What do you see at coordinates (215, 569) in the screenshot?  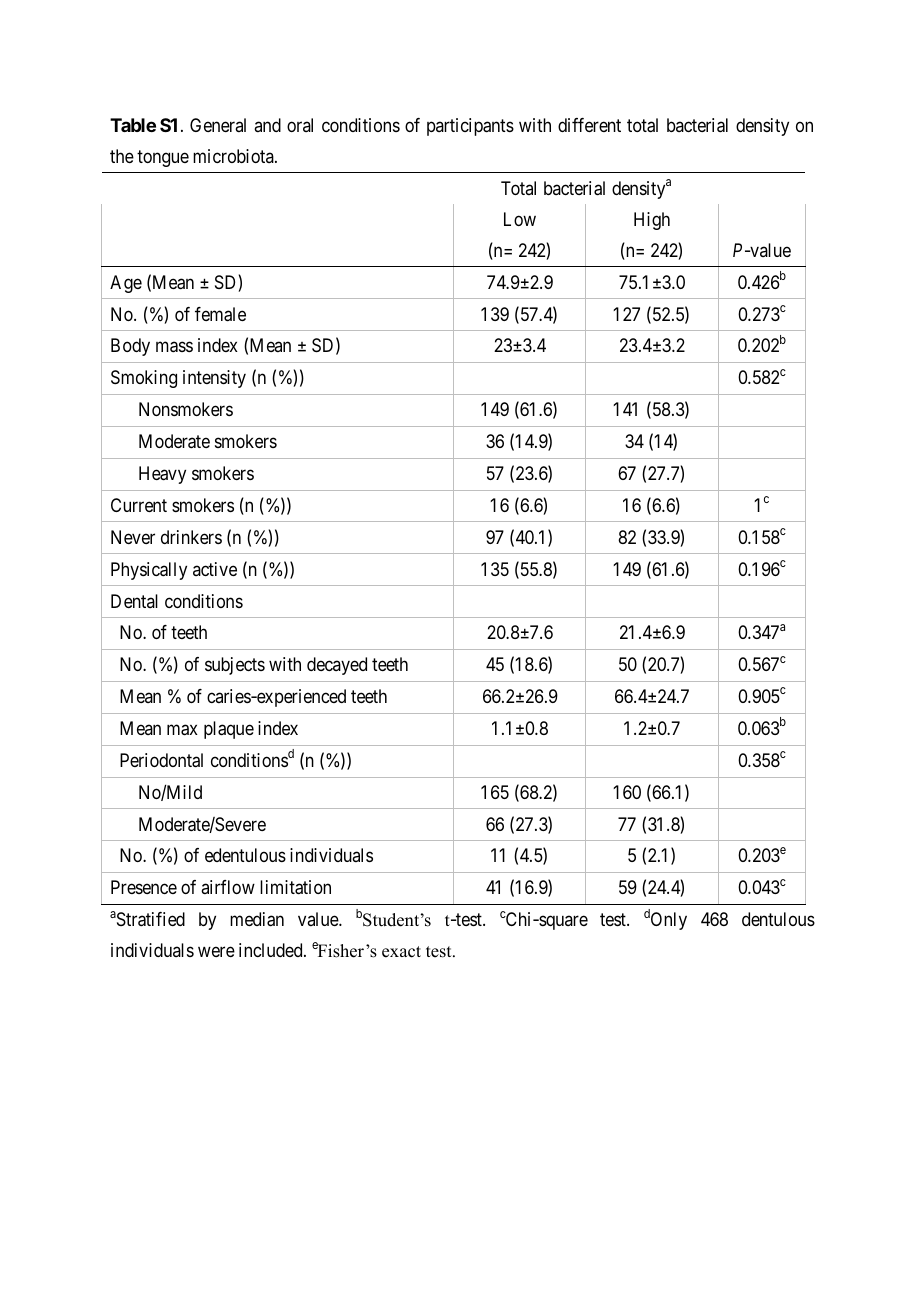 I see `active` at bounding box center [215, 569].
